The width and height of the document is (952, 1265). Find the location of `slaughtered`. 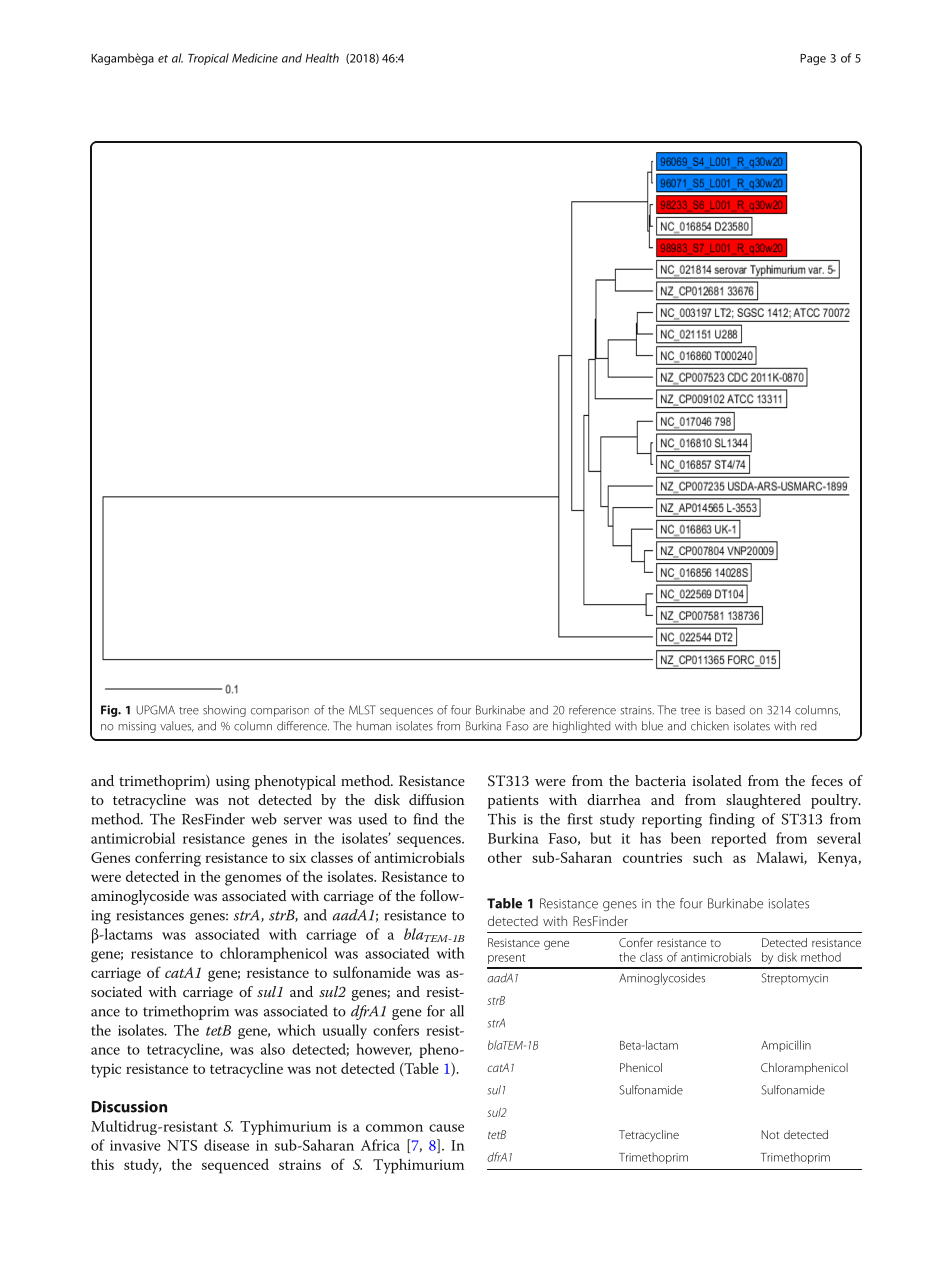

slaughtered is located at coordinates (763, 801).
